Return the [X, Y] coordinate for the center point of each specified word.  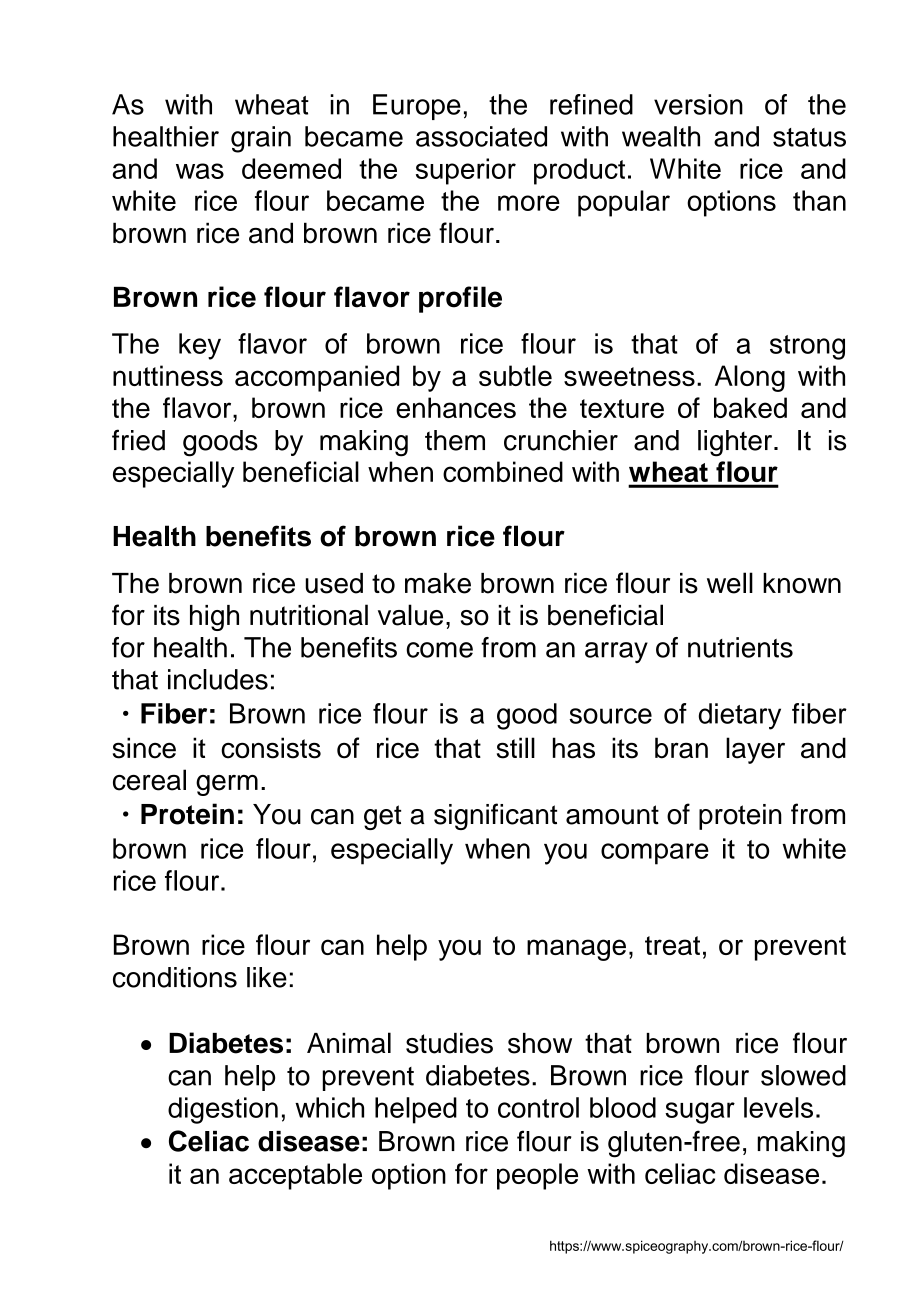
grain [261, 139]
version [698, 104]
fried [138, 440]
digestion [223, 1110]
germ [227, 785]
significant [495, 816]
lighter [736, 443]
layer [755, 750]
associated [481, 136]
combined [503, 471]
